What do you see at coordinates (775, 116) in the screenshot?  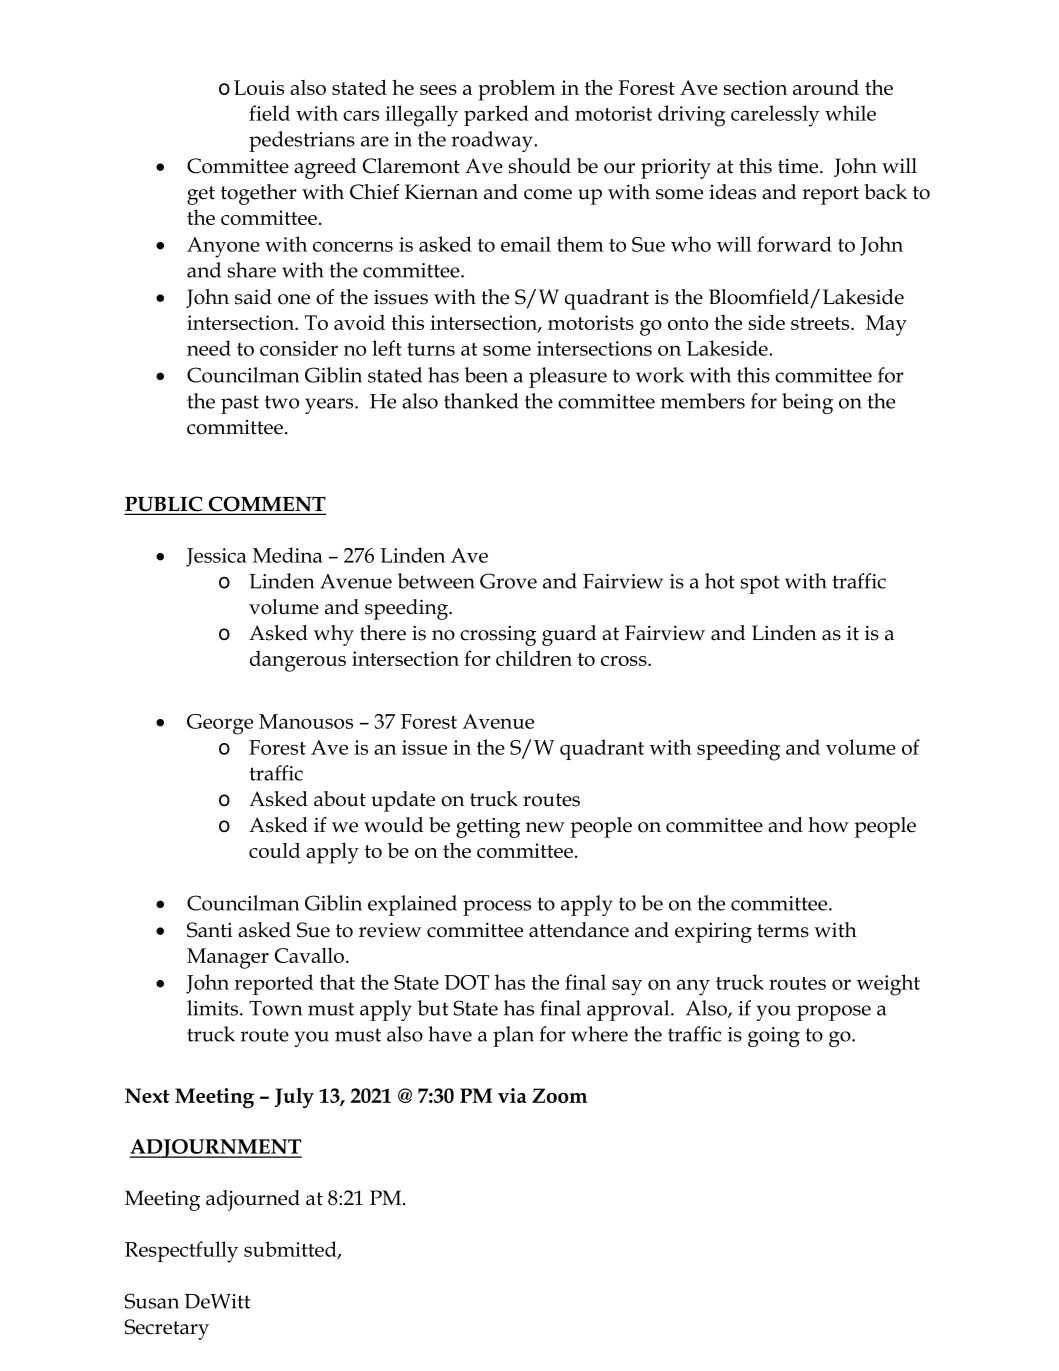 I see `carelessly` at bounding box center [775, 116].
